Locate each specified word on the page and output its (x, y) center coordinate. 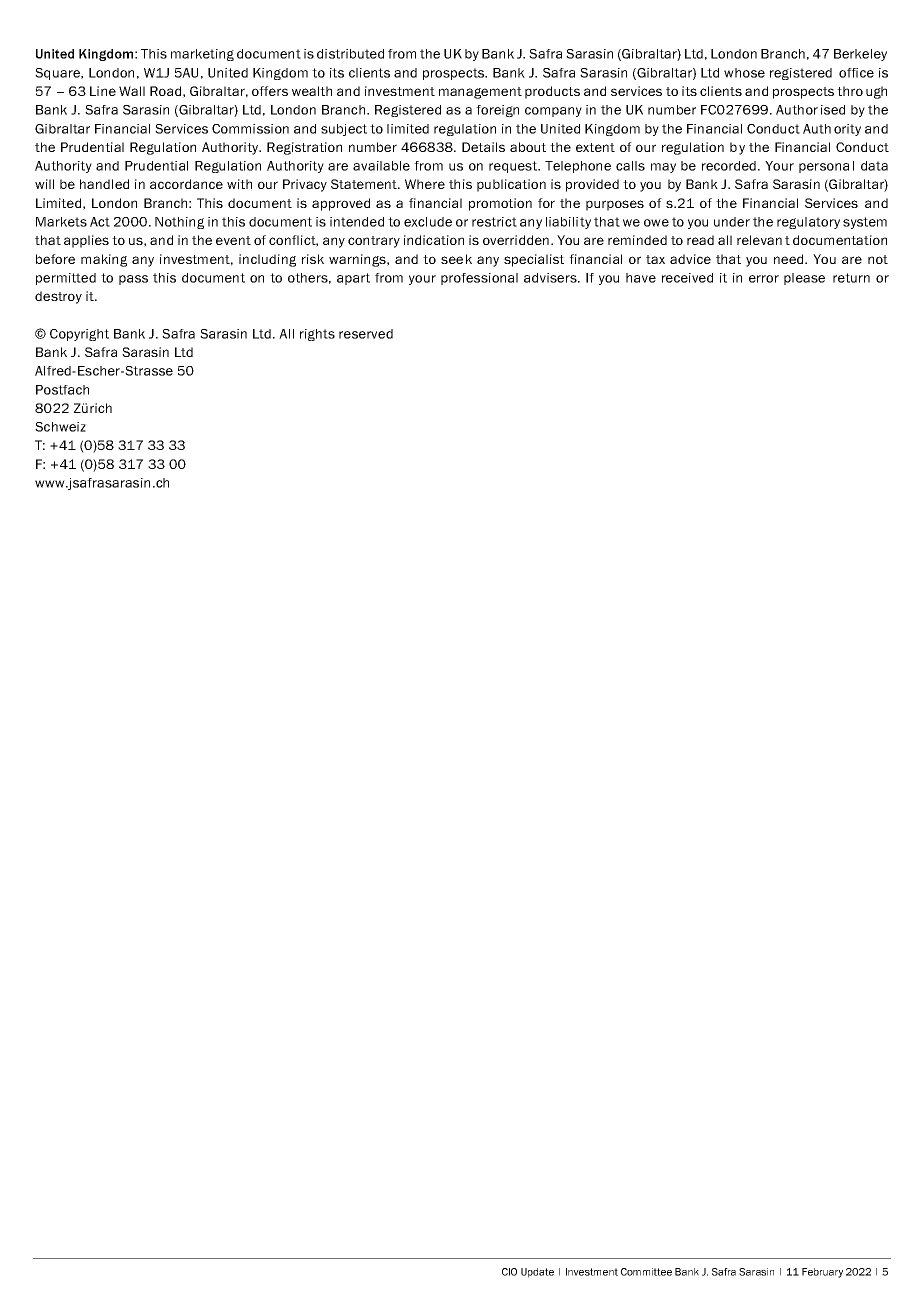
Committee (646, 1272)
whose (744, 73)
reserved (366, 334)
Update (537, 1273)
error (764, 279)
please (804, 279)
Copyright (79, 335)
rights (317, 335)
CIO (509, 1272)
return (851, 278)
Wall (132, 91)
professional (479, 279)
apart (353, 279)
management (480, 93)
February (822, 1273)
